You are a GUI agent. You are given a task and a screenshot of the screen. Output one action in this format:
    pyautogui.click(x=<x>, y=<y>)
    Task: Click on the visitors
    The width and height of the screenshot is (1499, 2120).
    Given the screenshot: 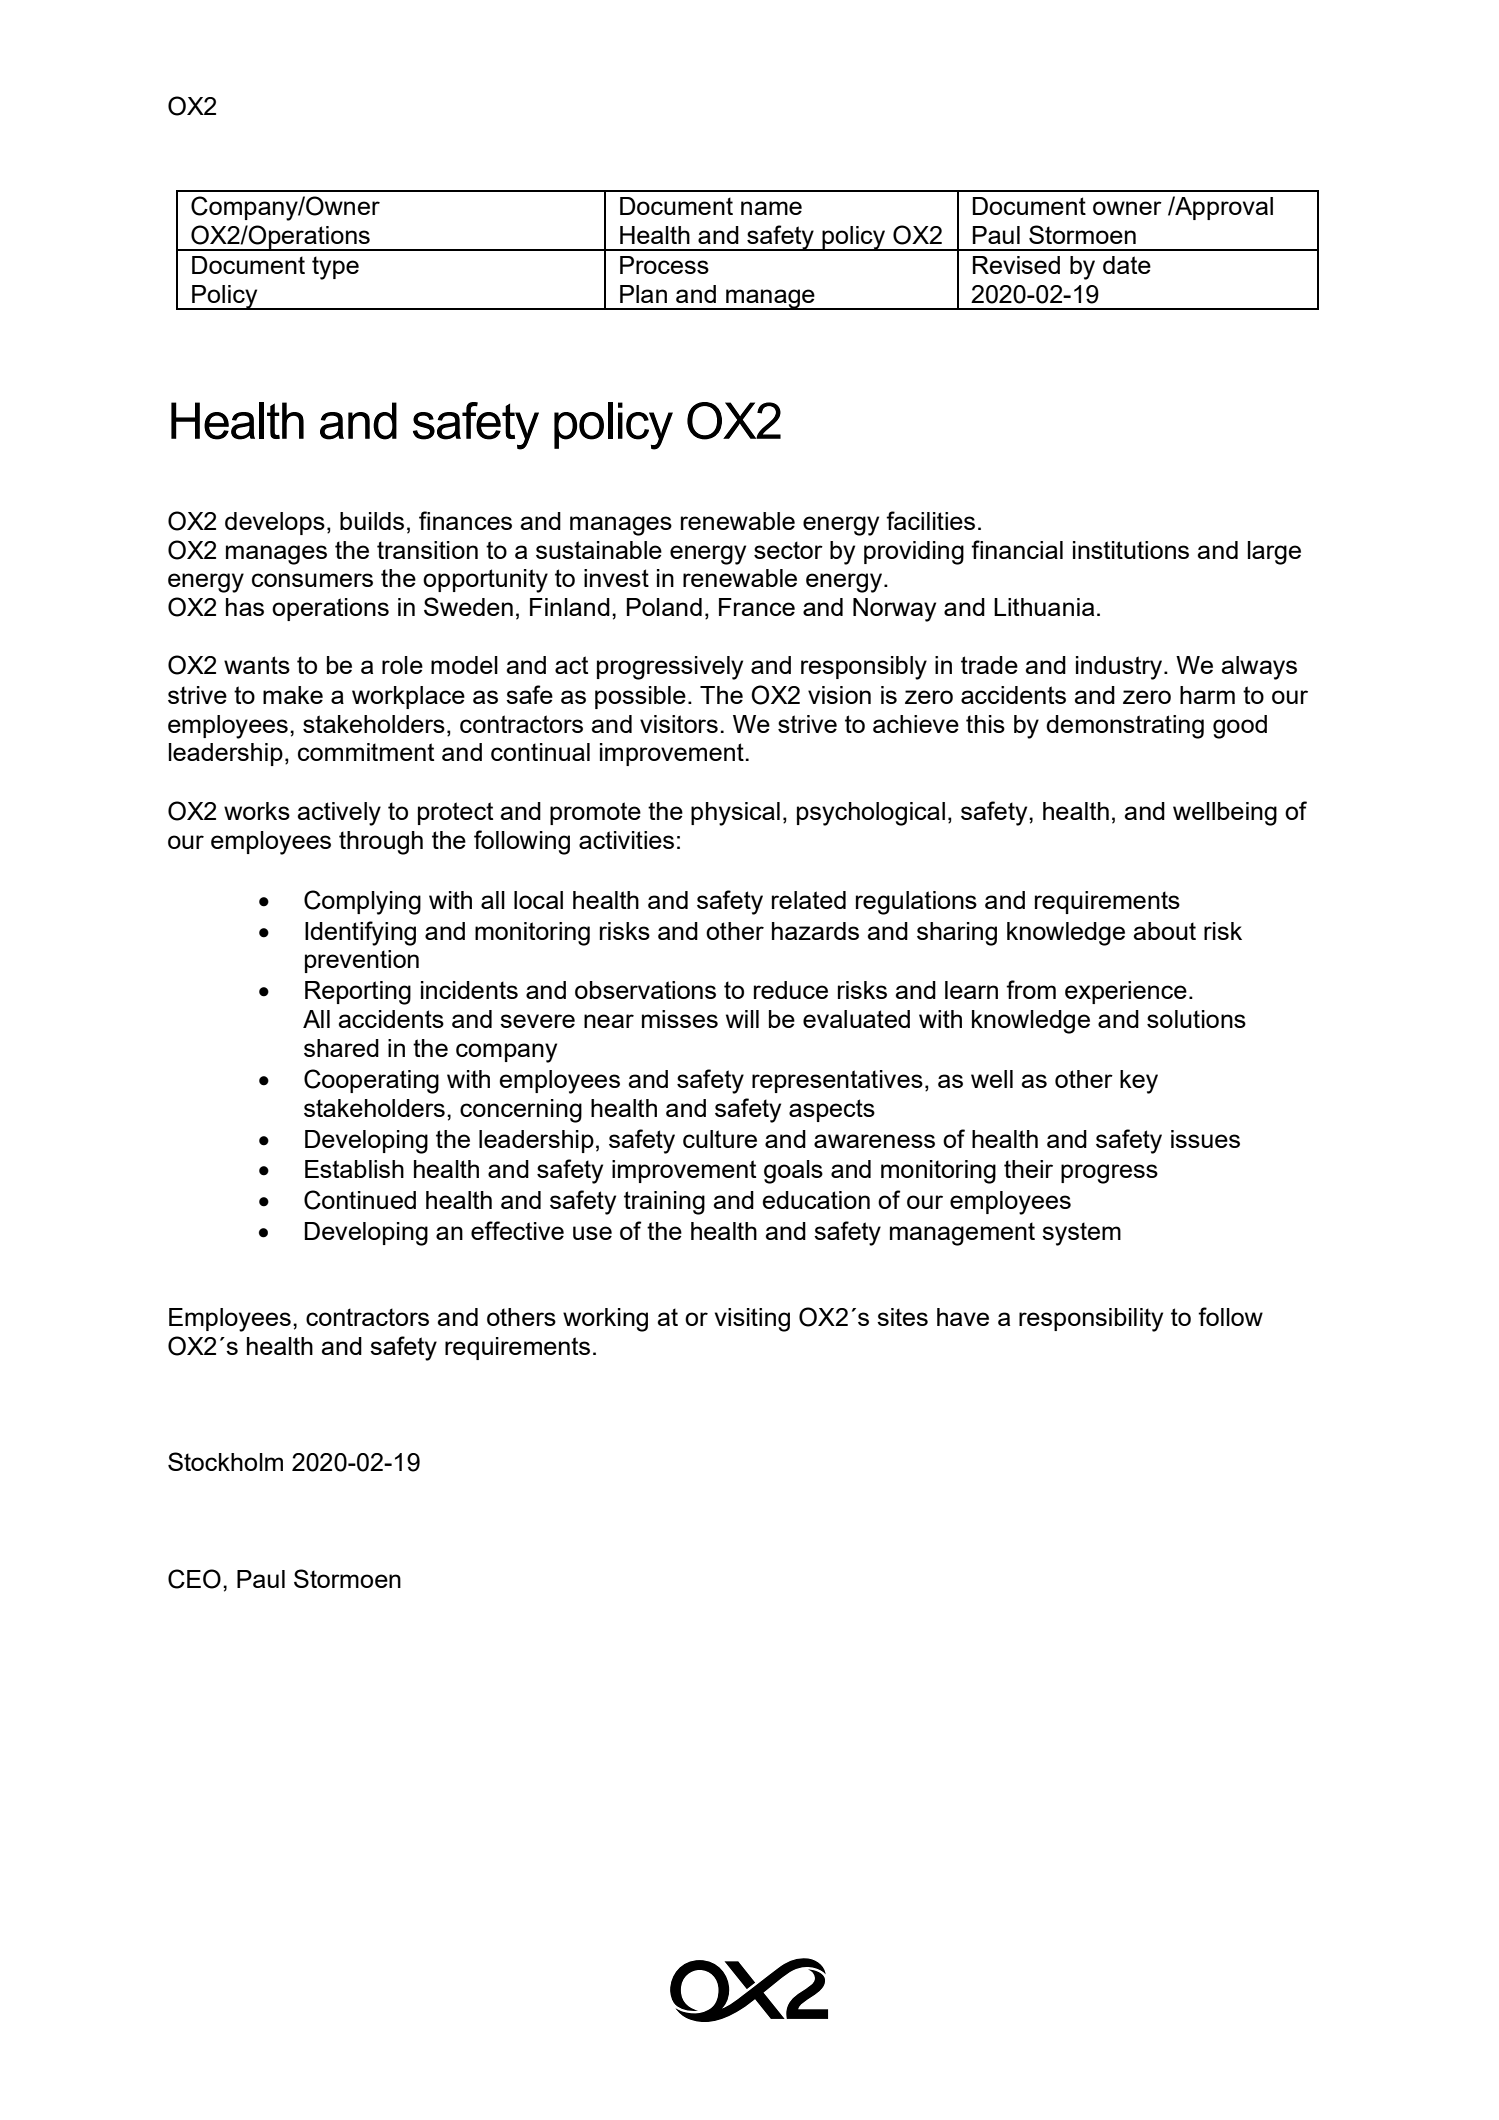 What is the action you would take?
    pyautogui.click(x=679, y=724)
